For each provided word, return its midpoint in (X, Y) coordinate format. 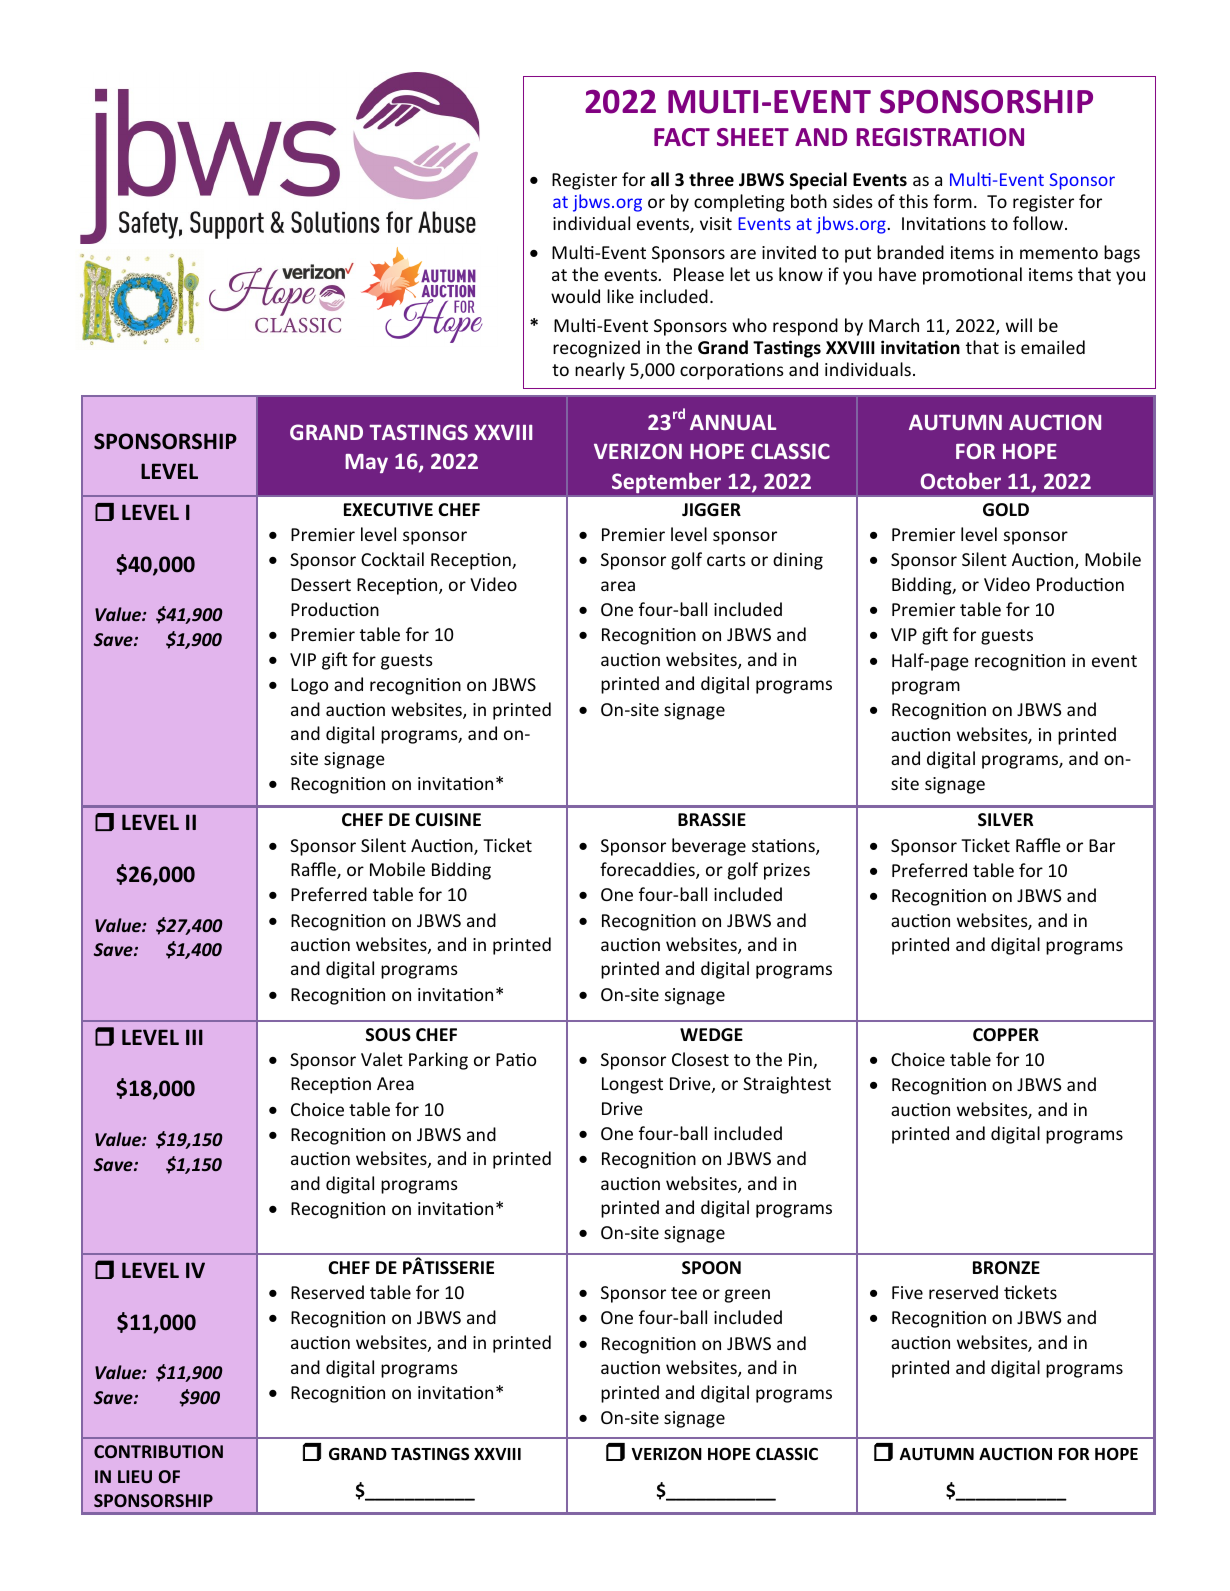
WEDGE (711, 1035)
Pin (801, 1061)
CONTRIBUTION (158, 1451)
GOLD (1006, 510)
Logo (309, 686)
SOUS (388, 1035)
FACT (682, 137)
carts (726, 560)
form (952, 201)
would (575, 296)
